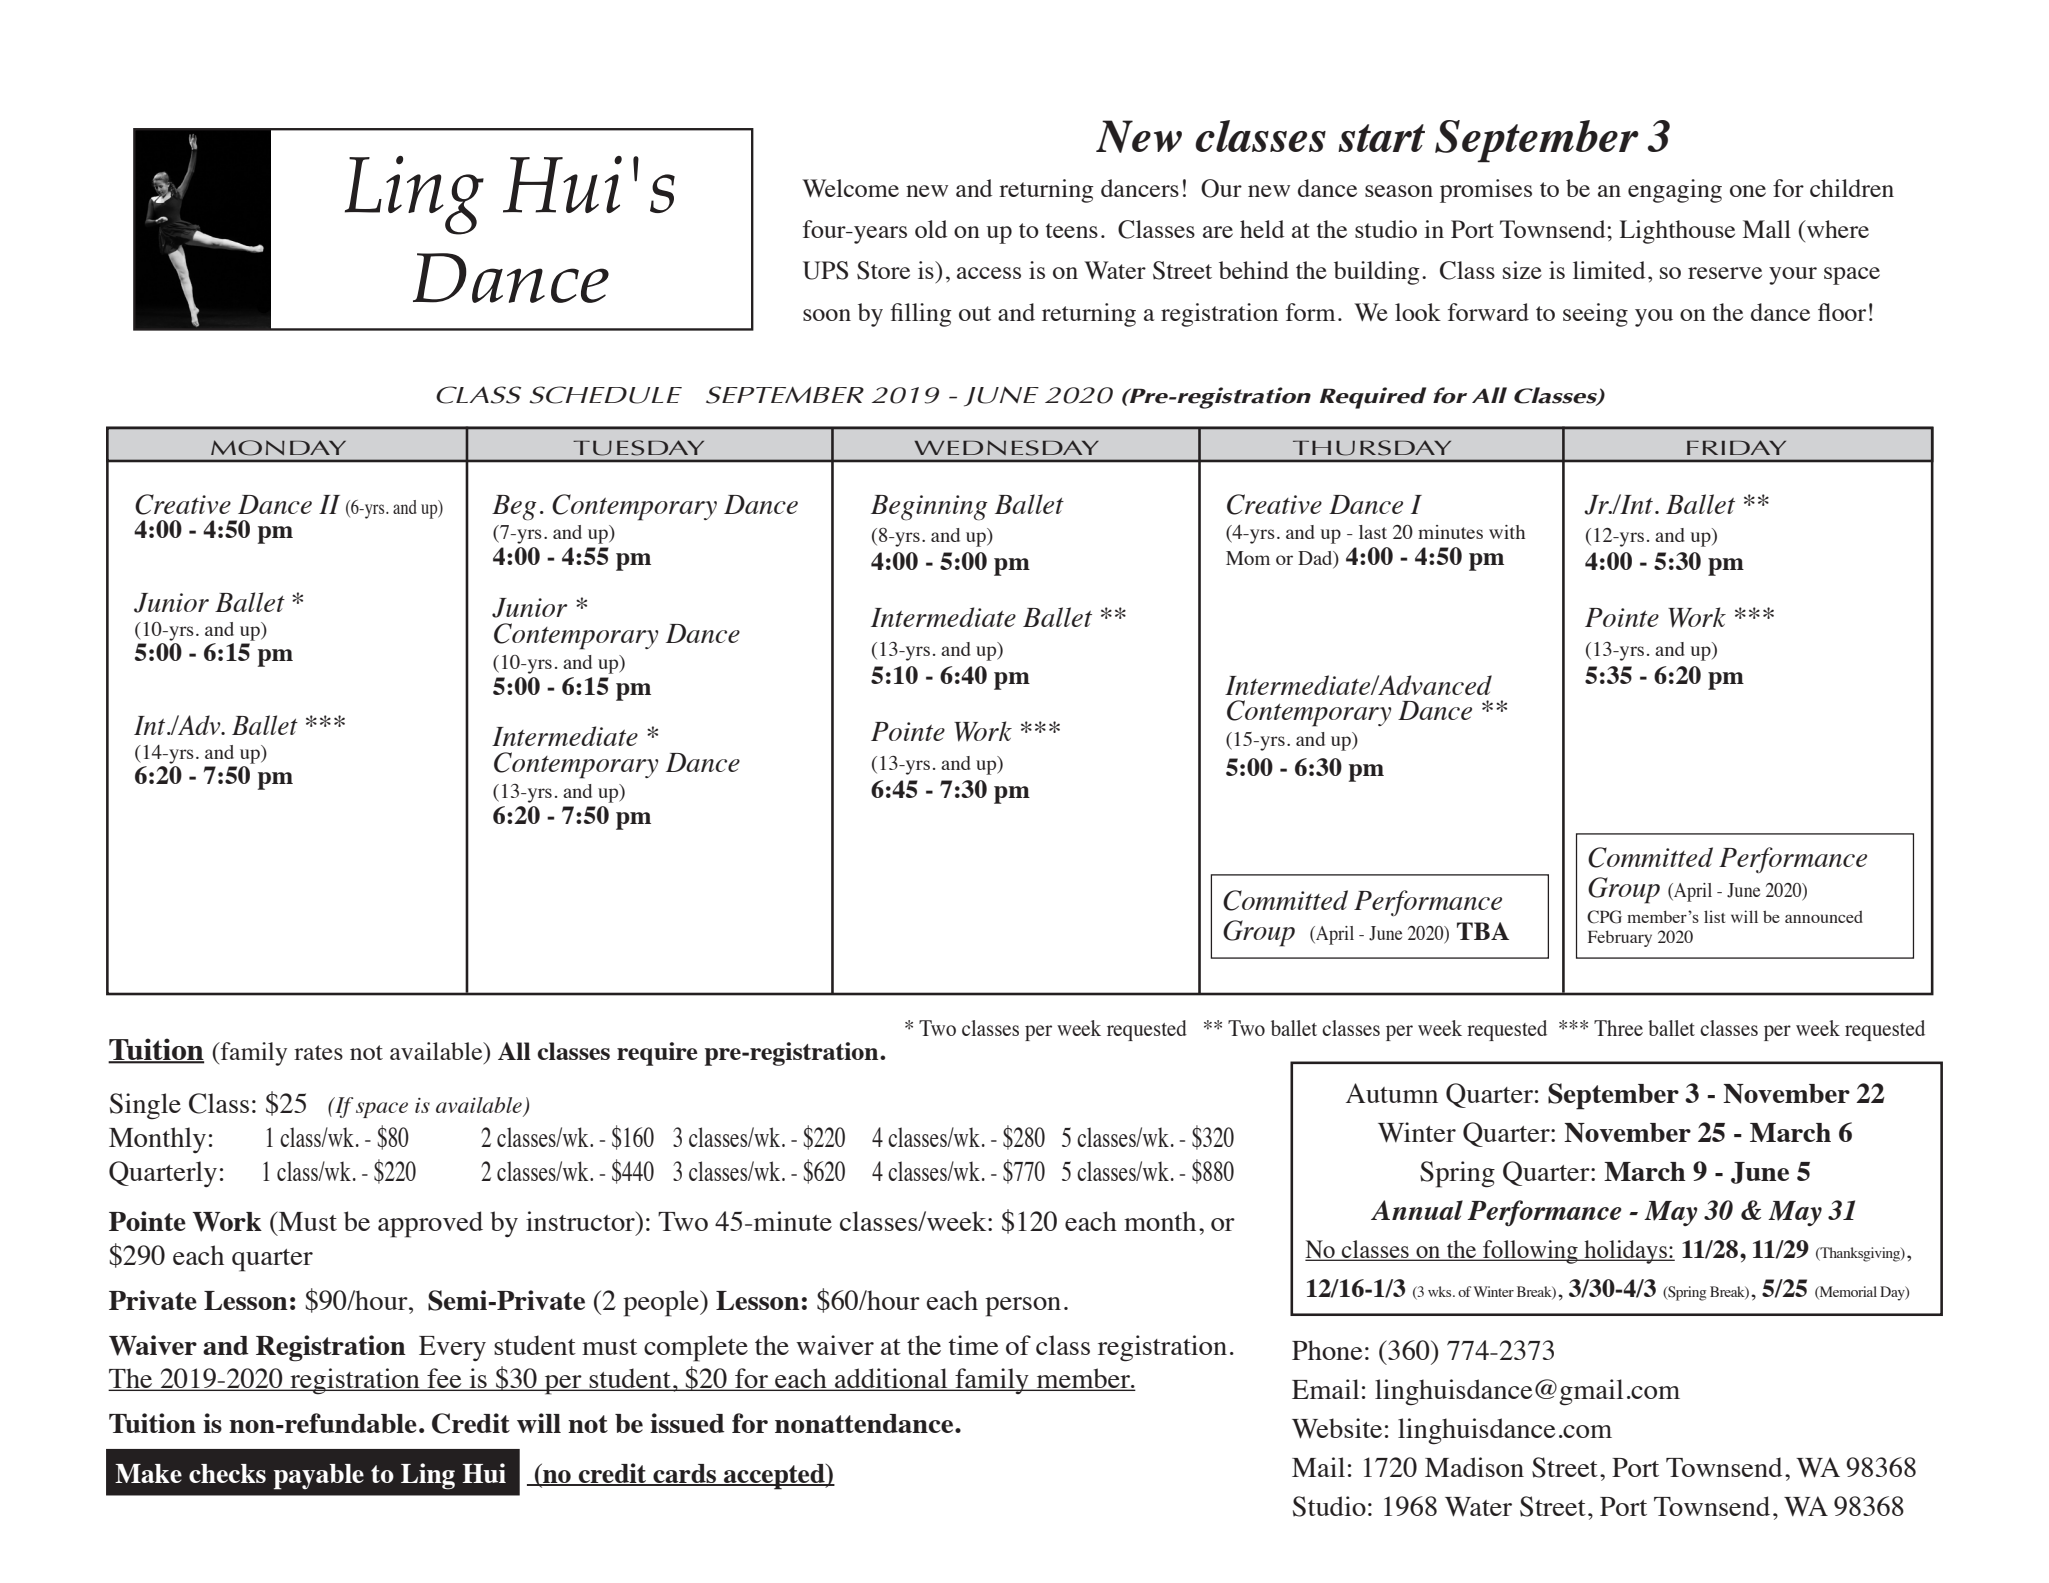 The image size is (2049, 1583). Describe the element at coordinates (318, 1052) in the screenshot. I see `rates` at that location.
